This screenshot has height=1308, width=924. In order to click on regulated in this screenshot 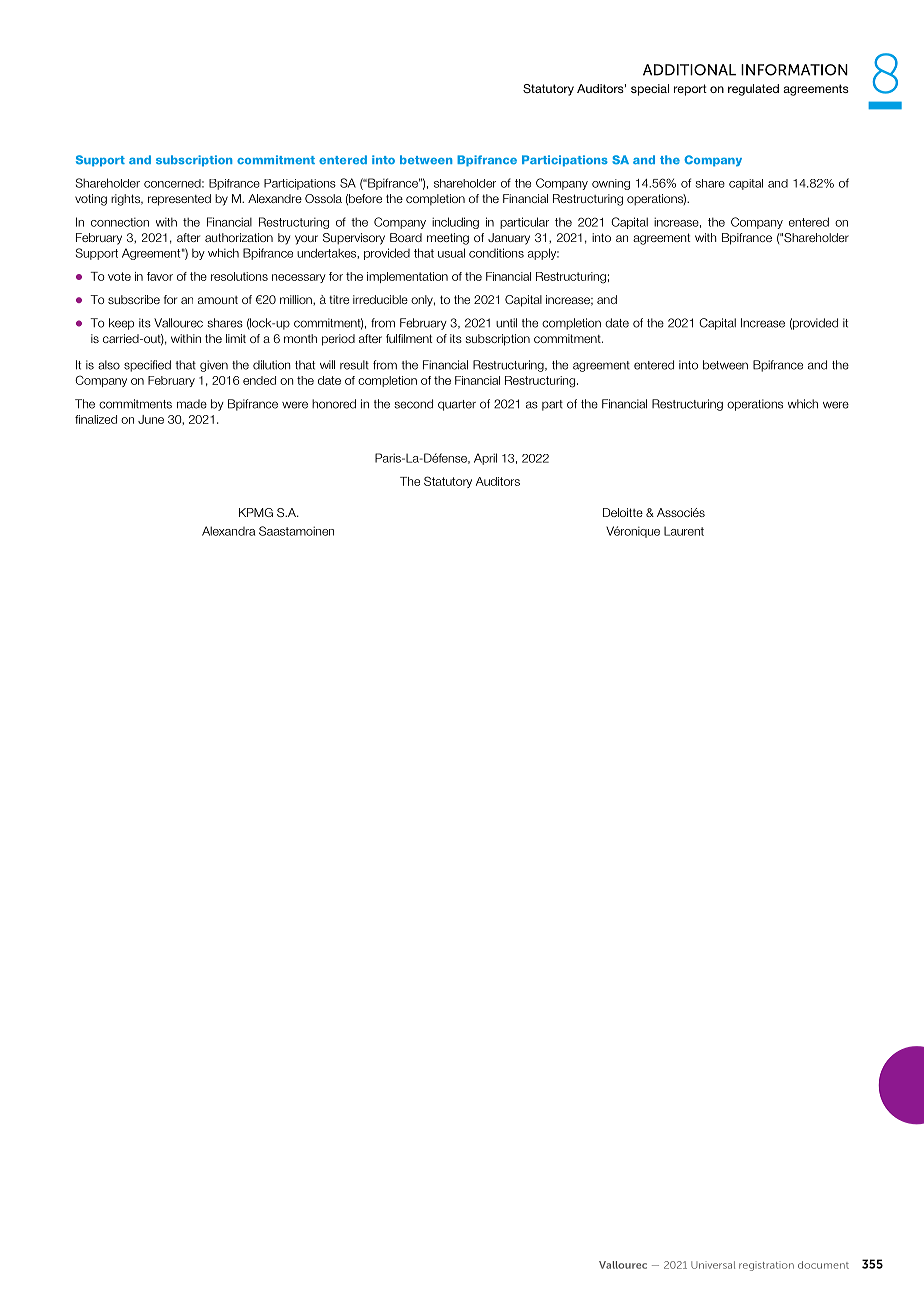, I will do `click(753, 90)`.
